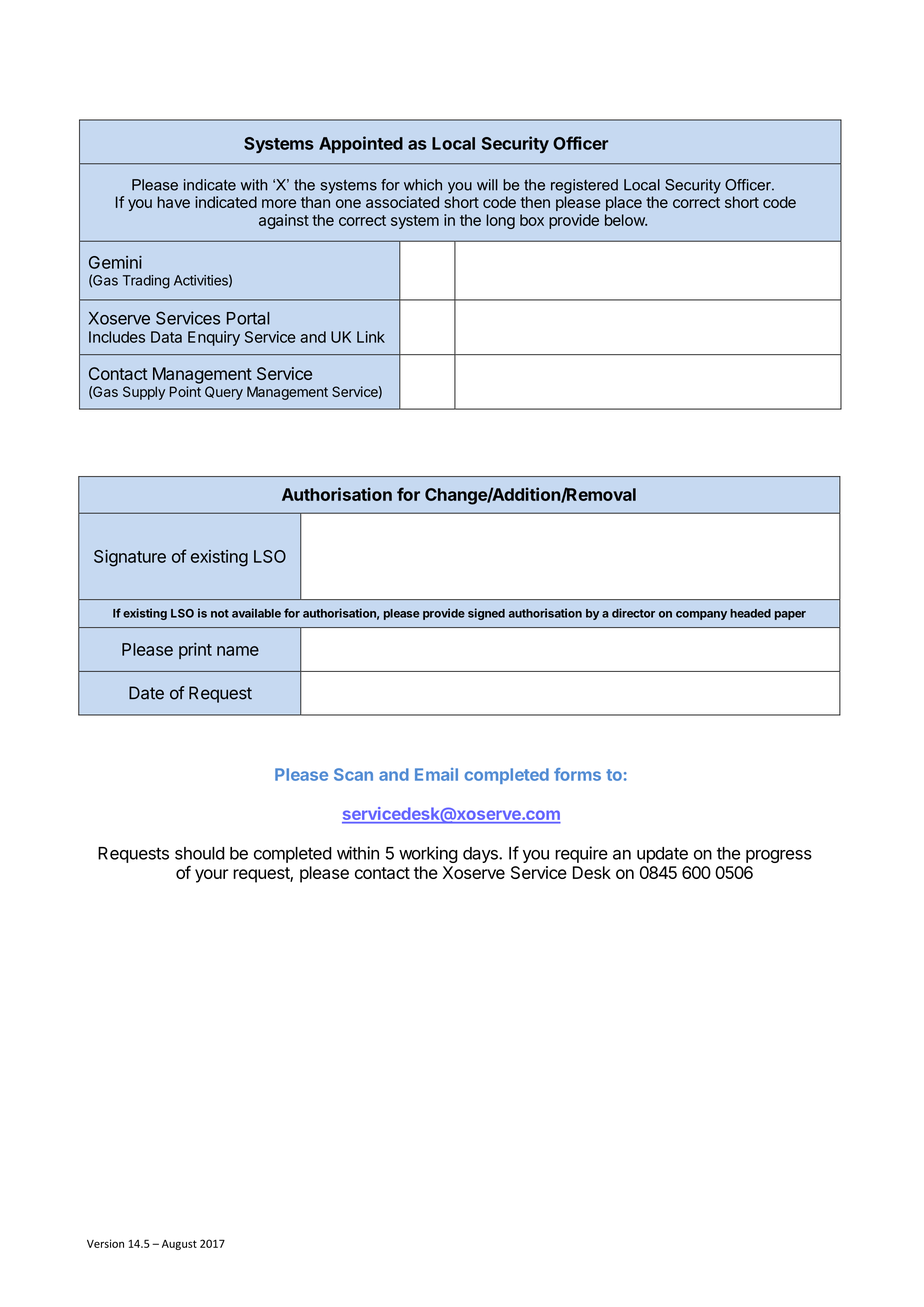 The height and width of the document is (1307, 924). I want to click on have, so click(173, 202).
